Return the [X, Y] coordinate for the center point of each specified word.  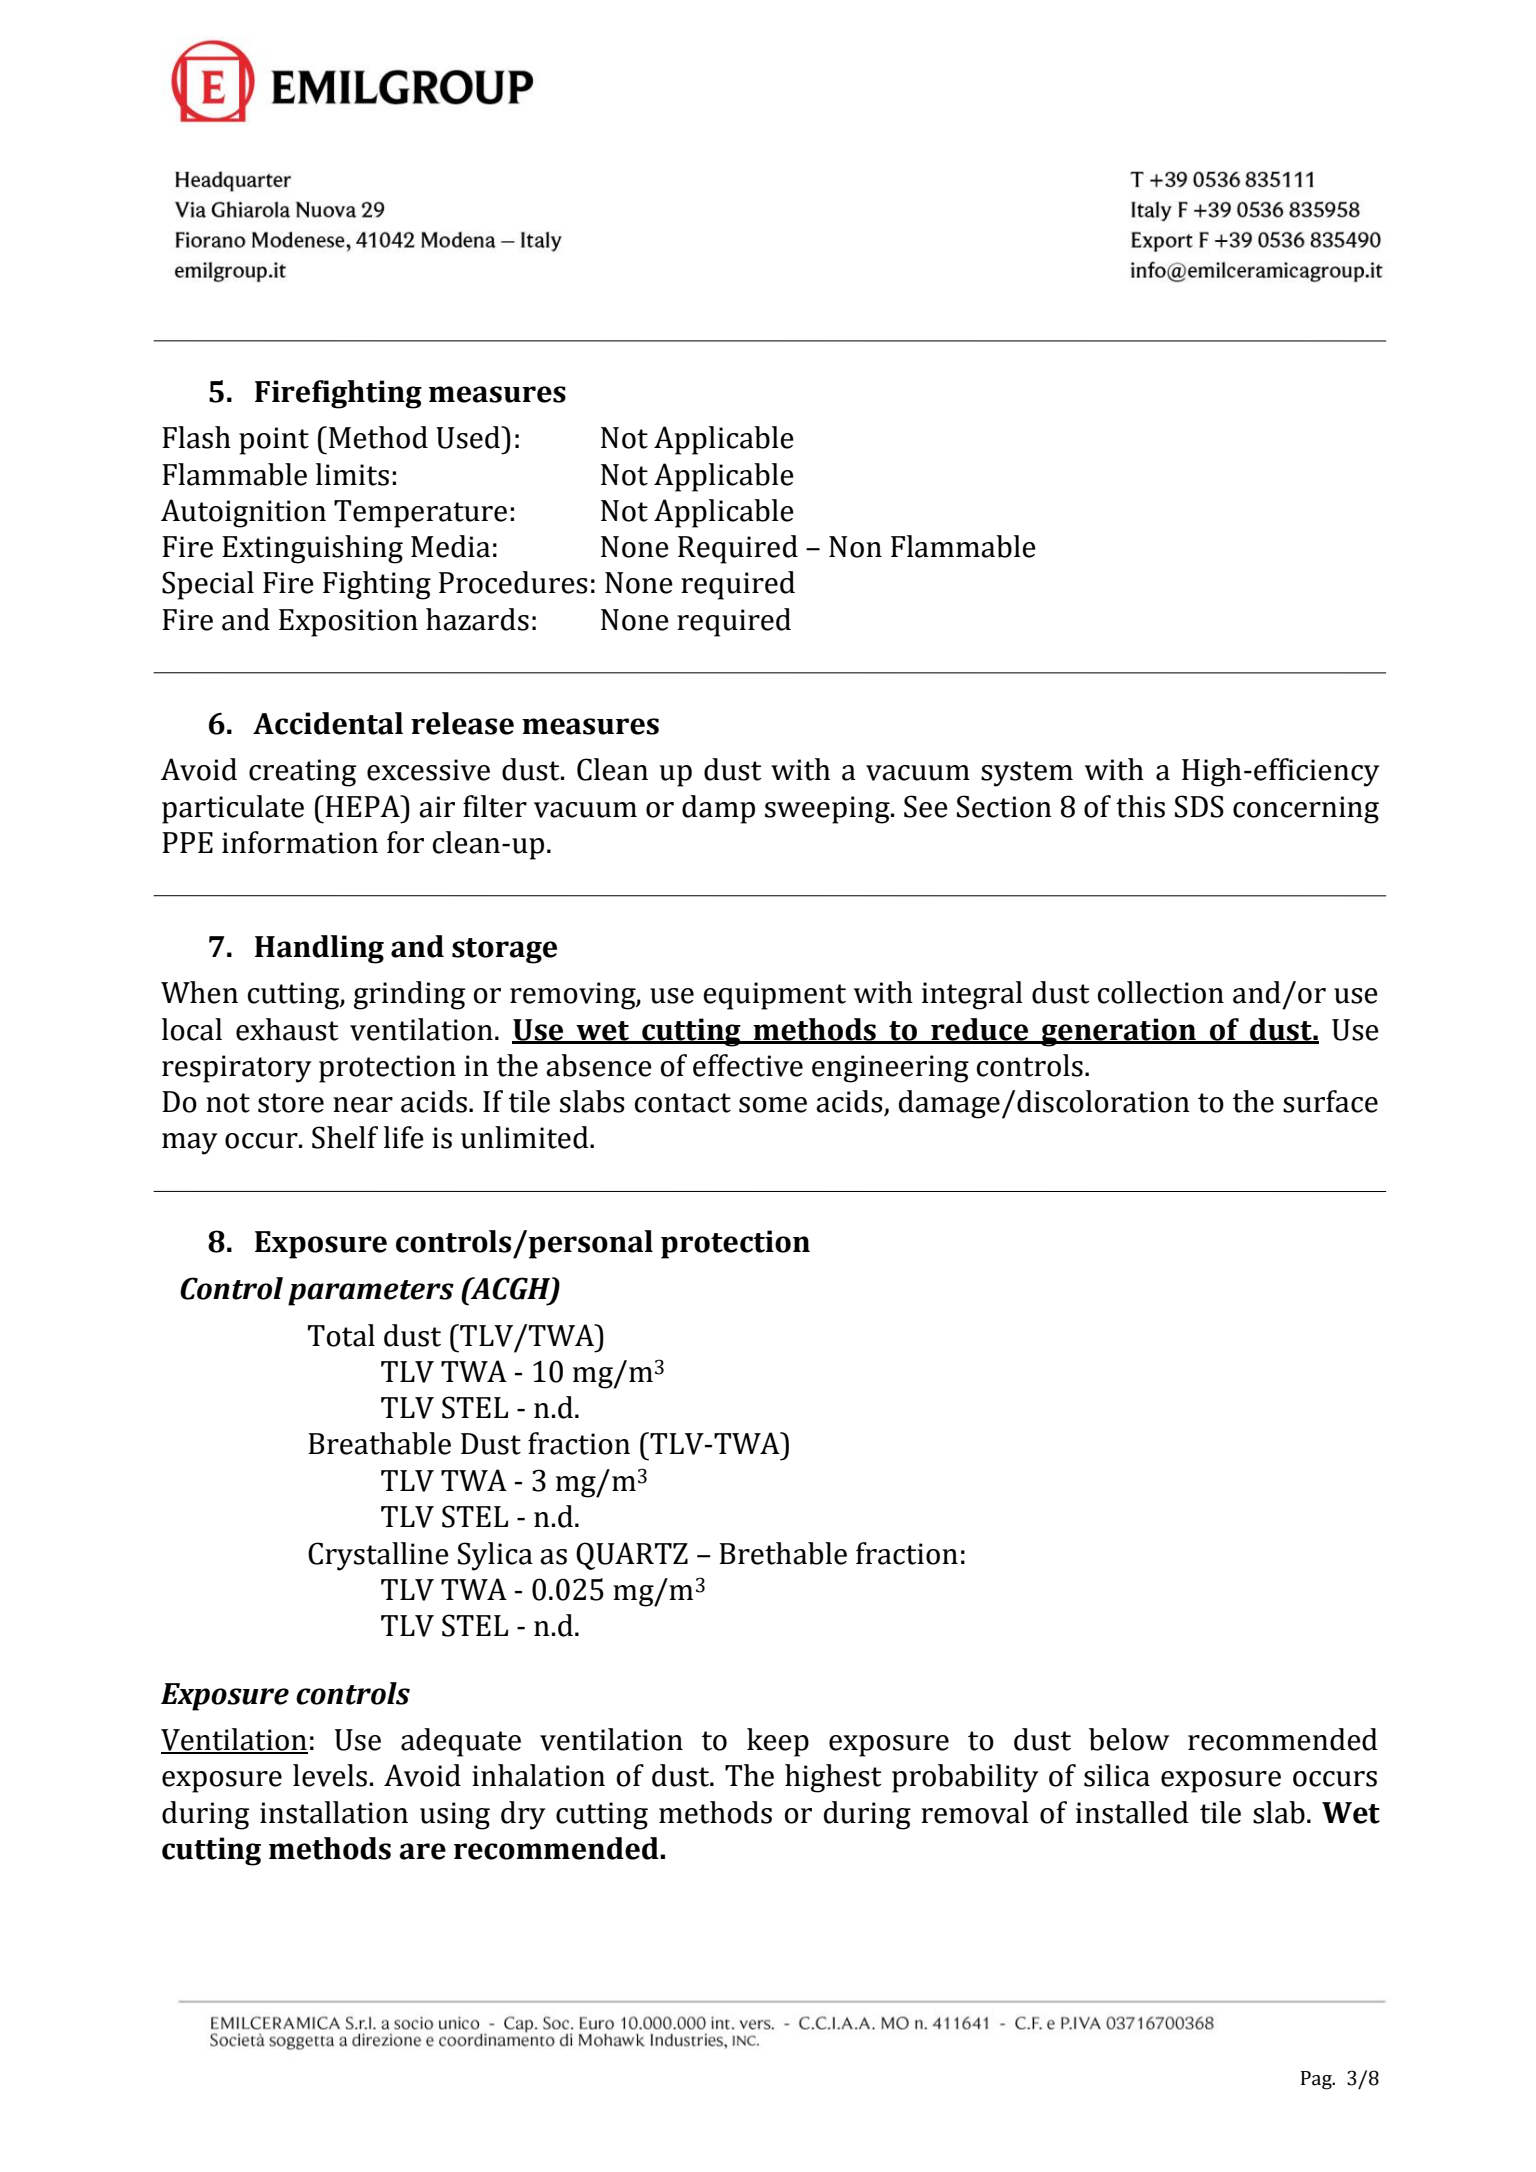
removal [975, 1812]
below [1129, 1739]
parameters [371, 1293]
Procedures [513, 582]
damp [718, 809]
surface [1330, 1101]
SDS [1199, 806]
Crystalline [378, 1556]
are [422, 1851]
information [300, 842]
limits [352, 474]
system [1027, 774]
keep [778, 1742]
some [773, 1105]
